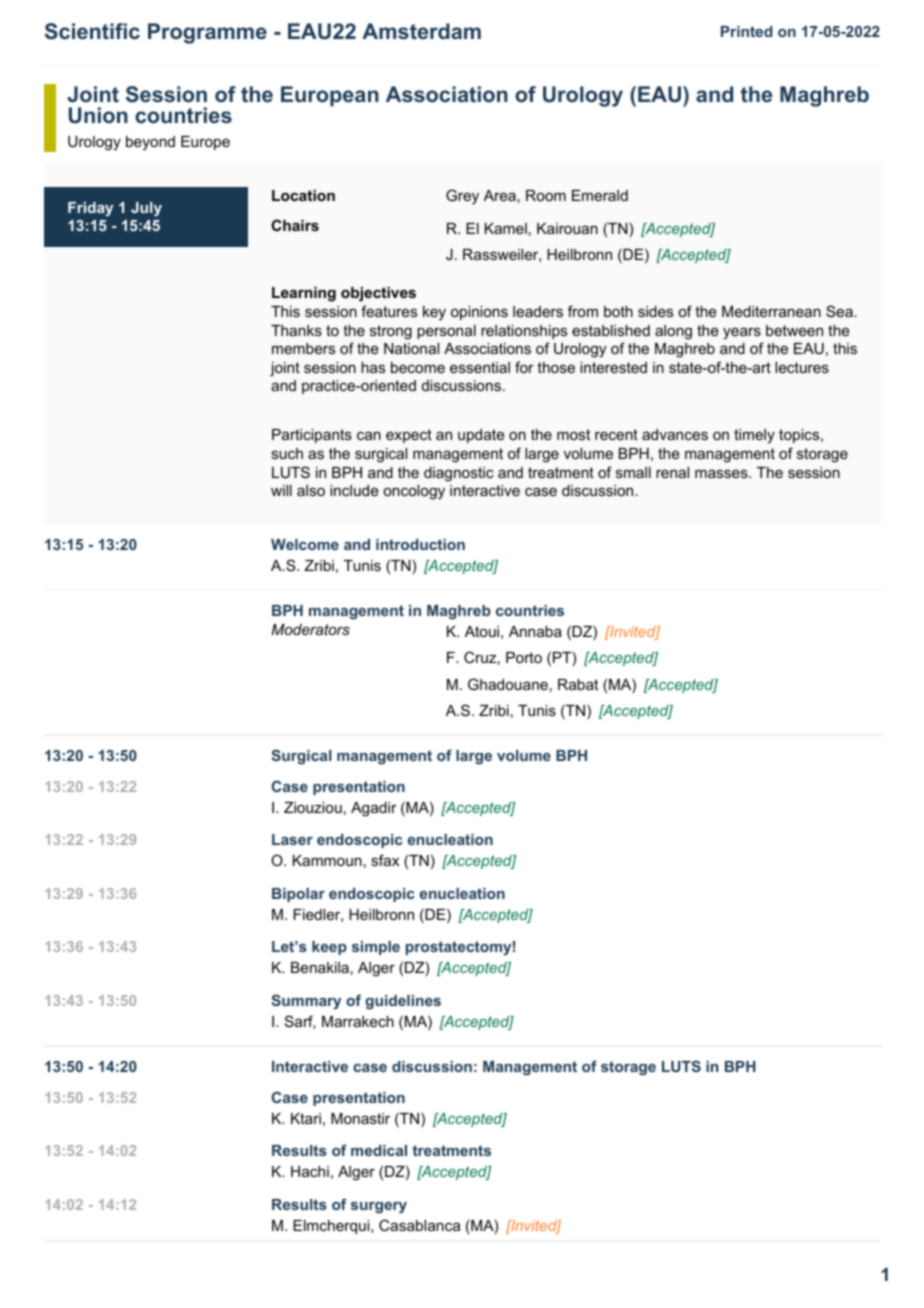 This screenshot has height=1308, width=924. I want to click on surgery, so click(379, 1208).
